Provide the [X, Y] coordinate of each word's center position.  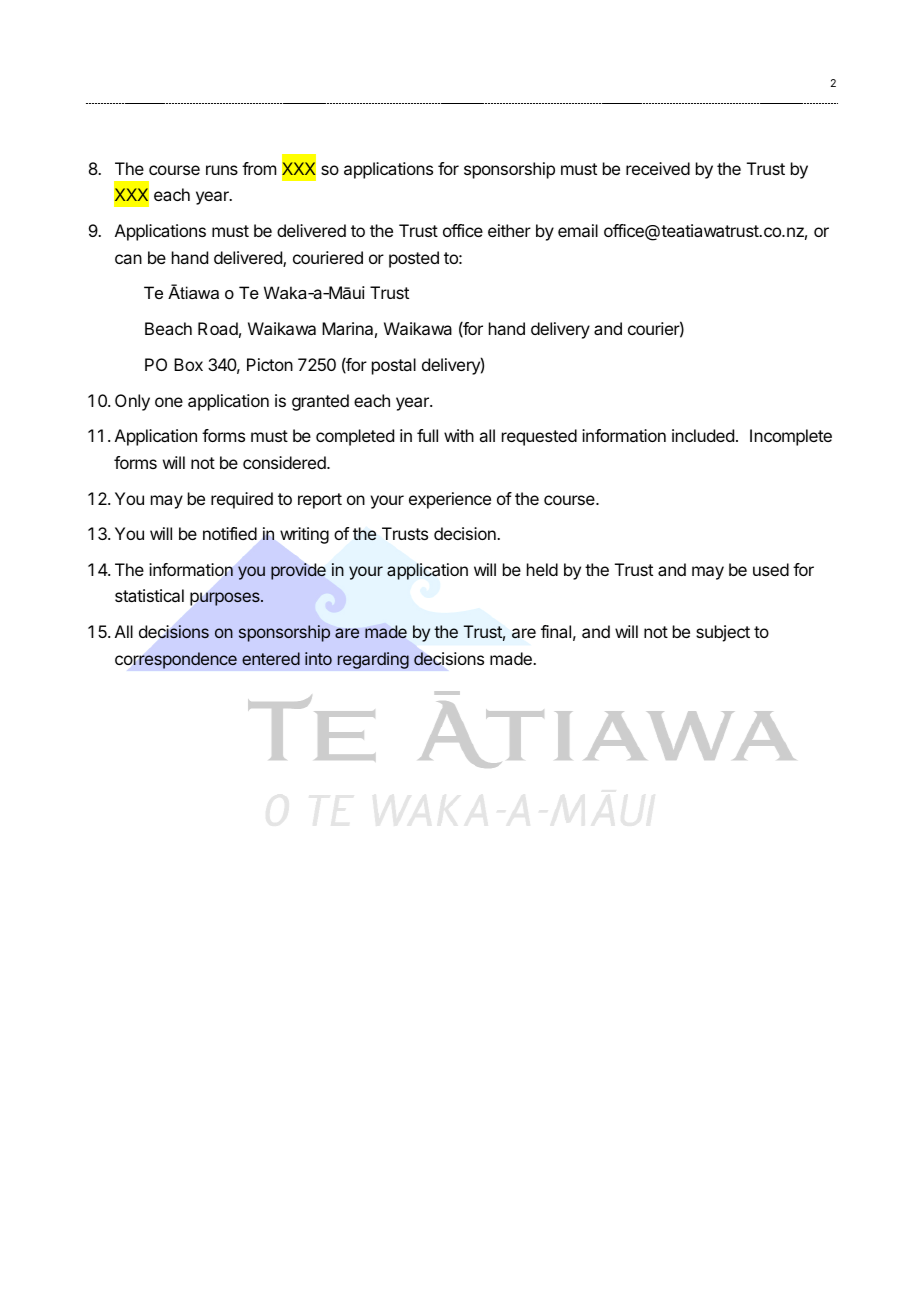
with [459, 435]
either [509, 230]
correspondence [176, 660]
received [658, 168]
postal [394, 366]
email [578, 230]
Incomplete [791, 437]
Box [188, 364]
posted [414, 259]
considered [285, 462]
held [542, 569]
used [771, 569]
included [703, 435]
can [128, 259]
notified [230, 533]
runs [222, 170]
